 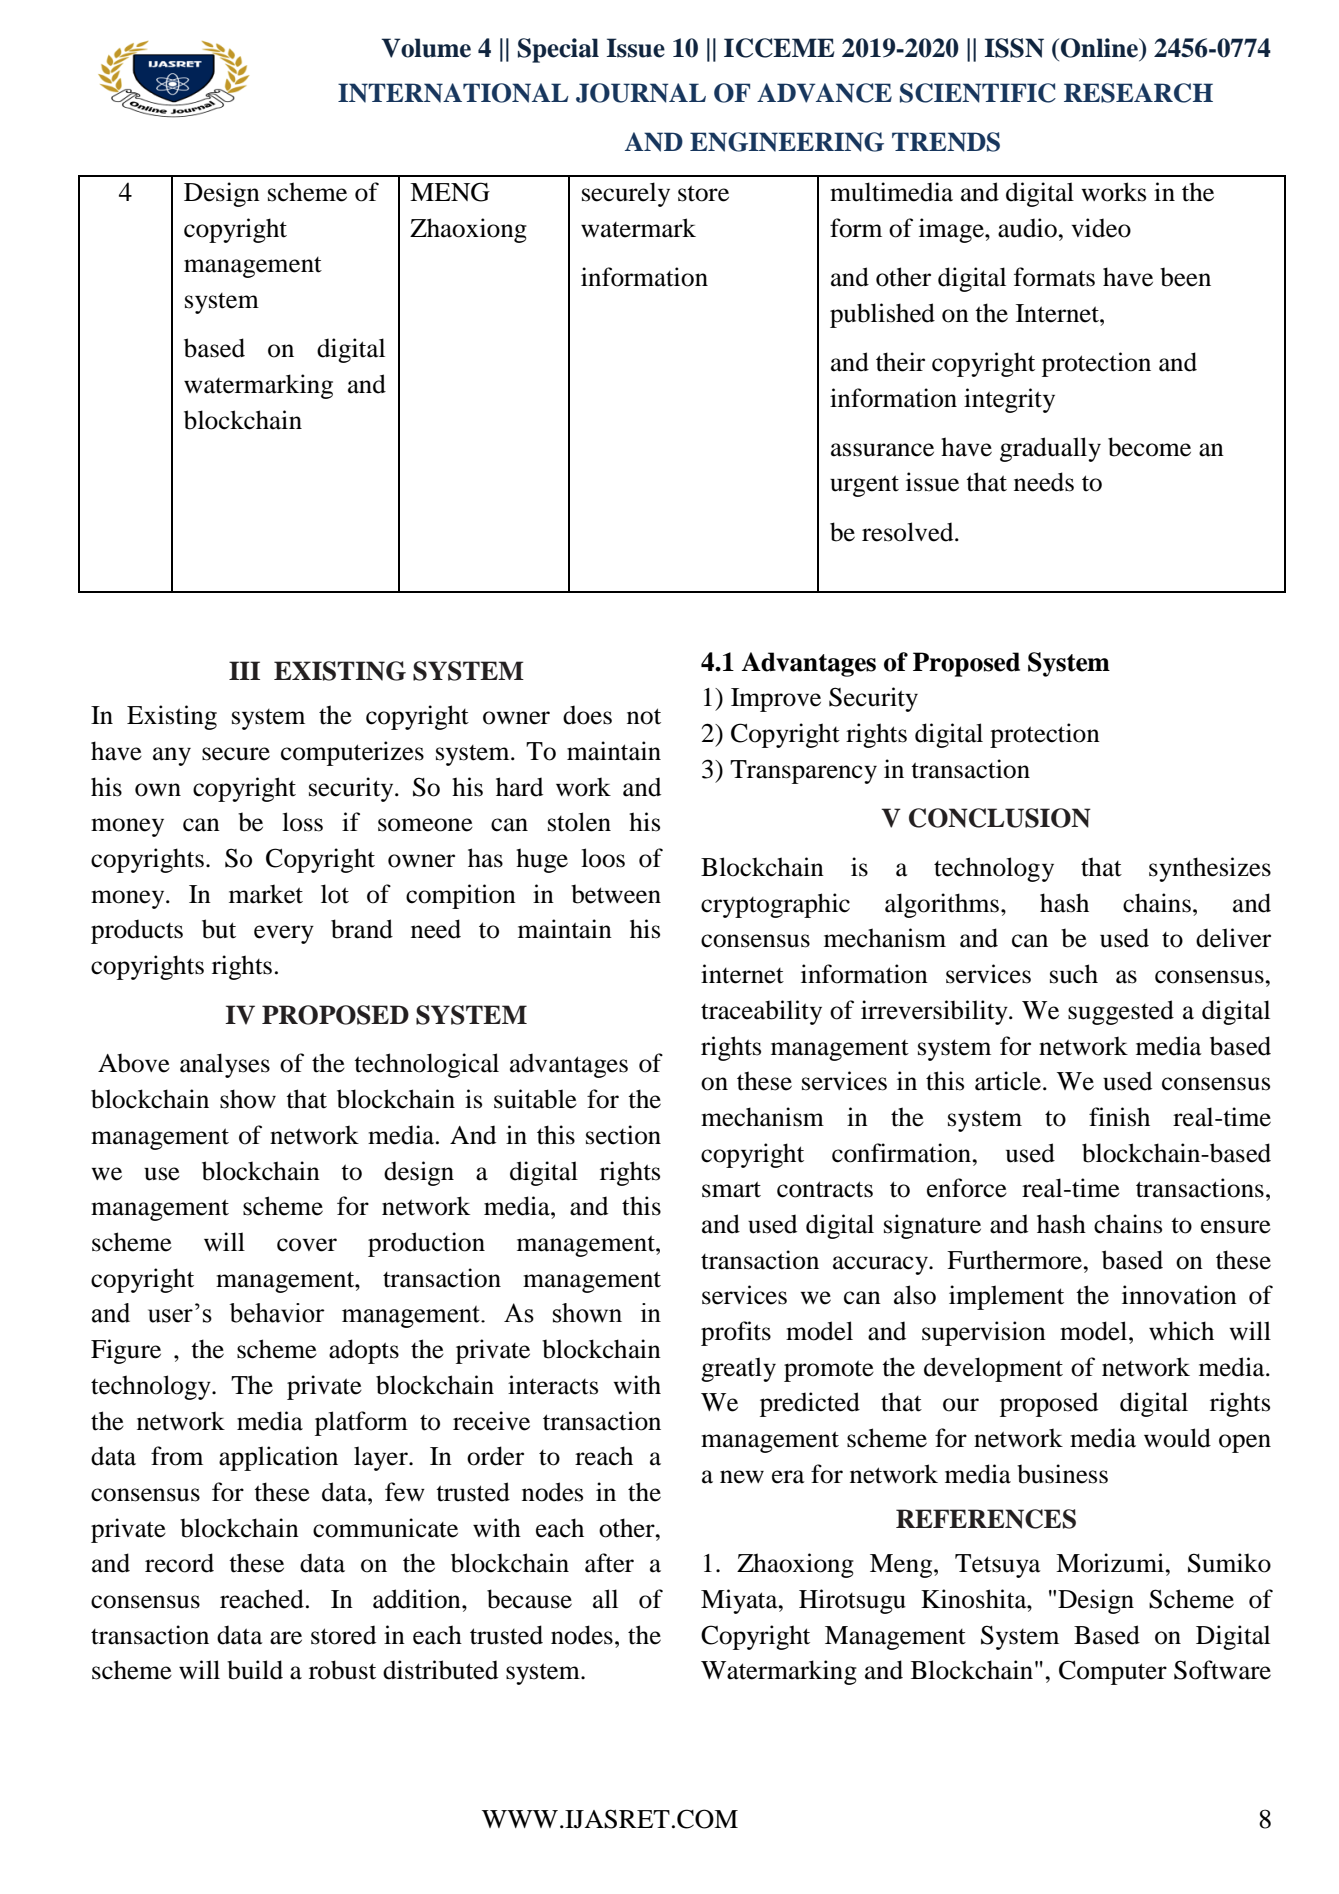 I want to click on Volume, so click(x=426, y=48).
